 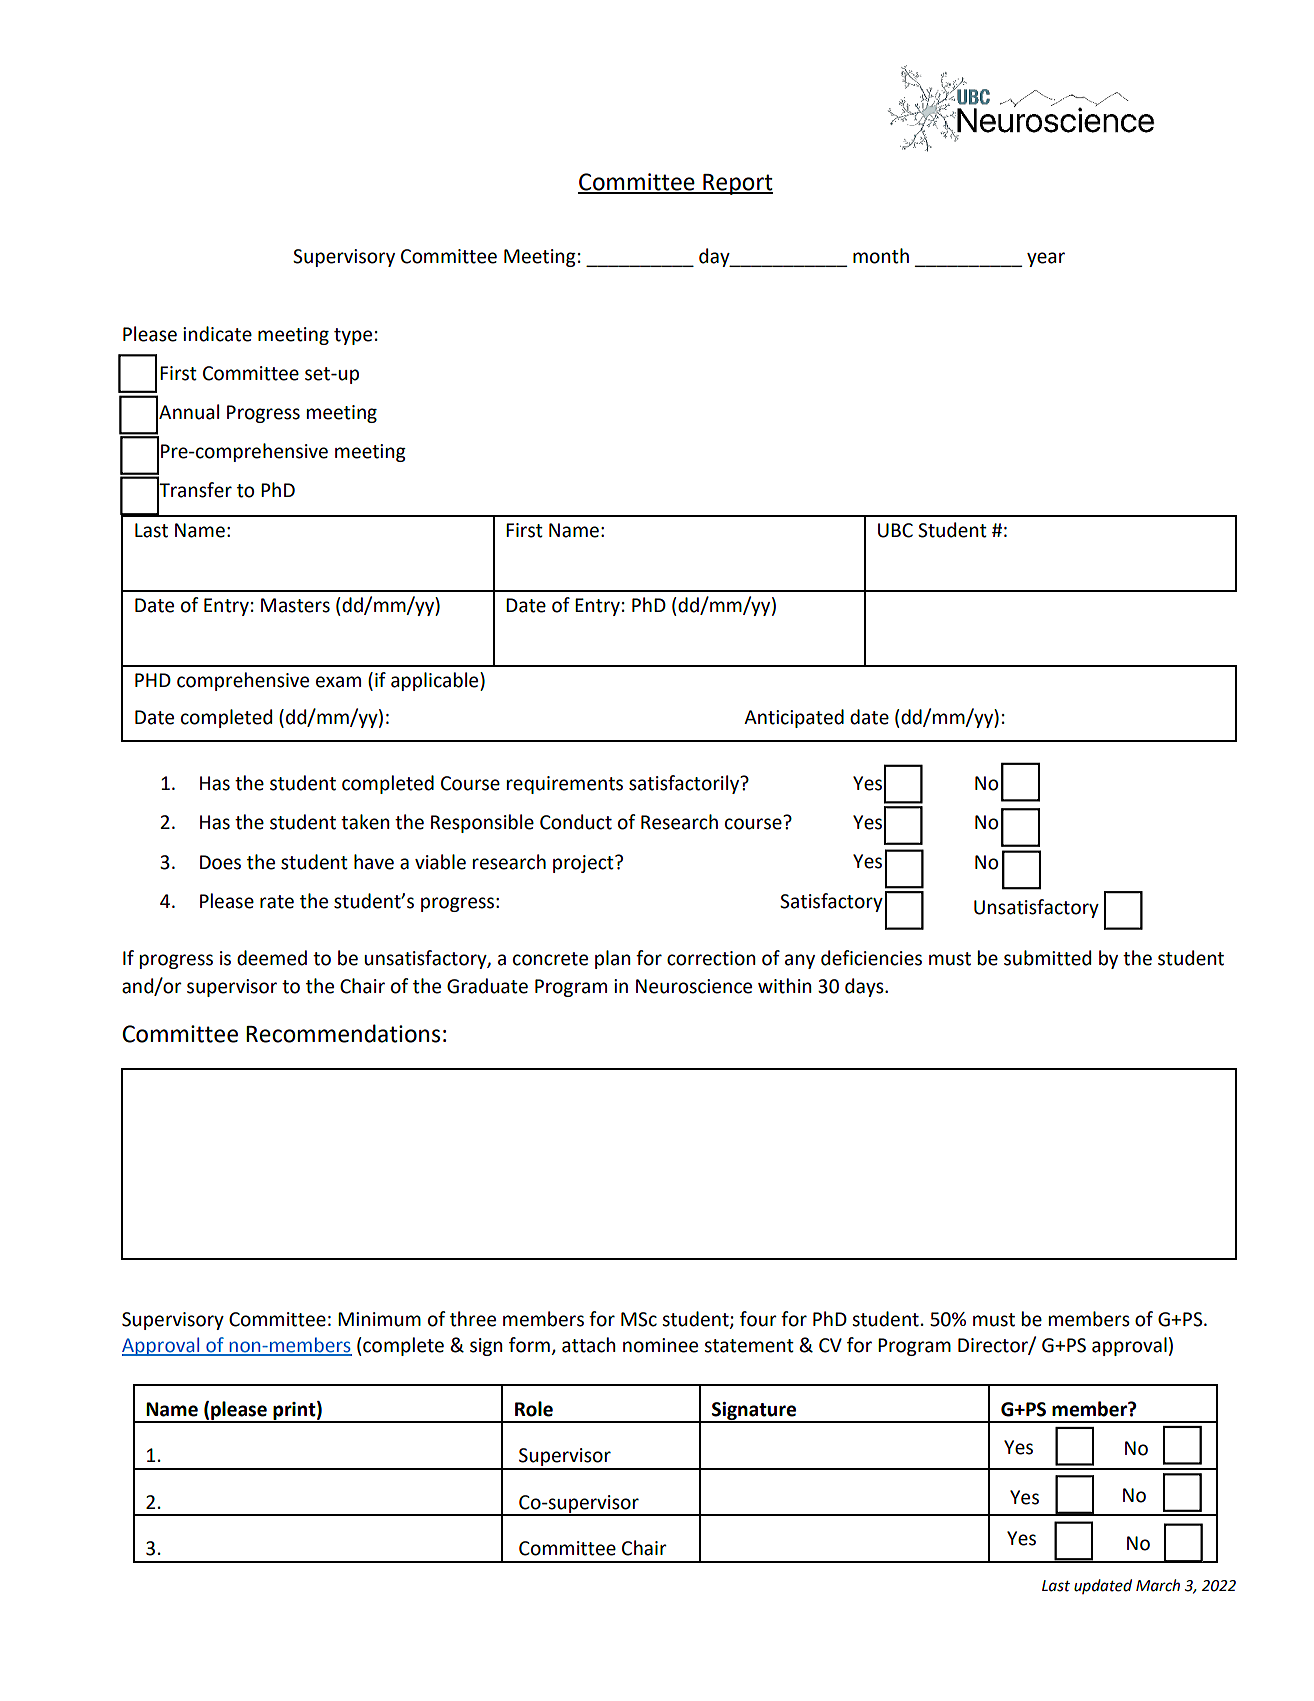 What do you see at coordinates (895, 530) in the screenshot?
I see `UBC` at bounding box center [895, 530].
